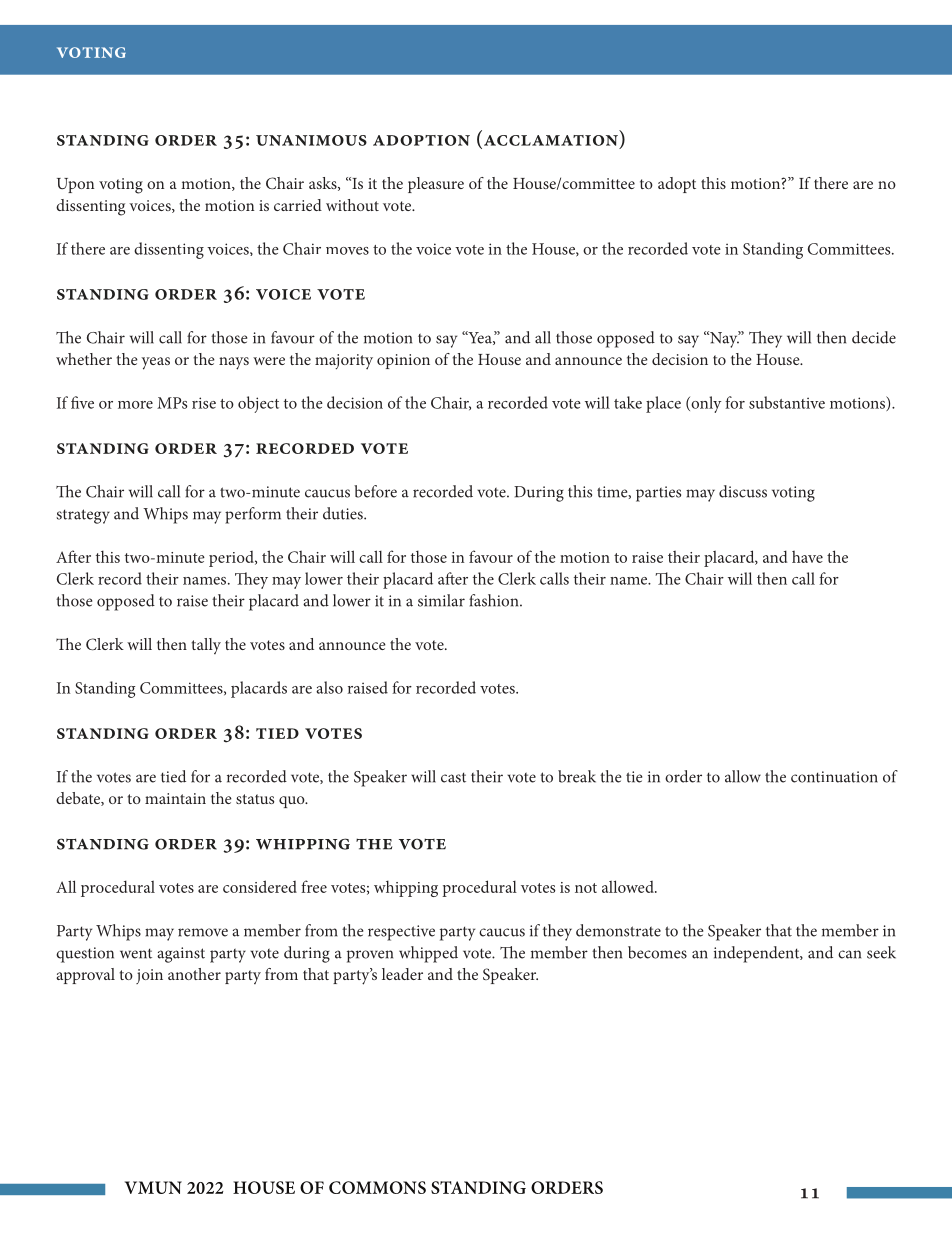 This screenshot has height=1233, width=952. I want to click on acclamation, so click(549, 141).
